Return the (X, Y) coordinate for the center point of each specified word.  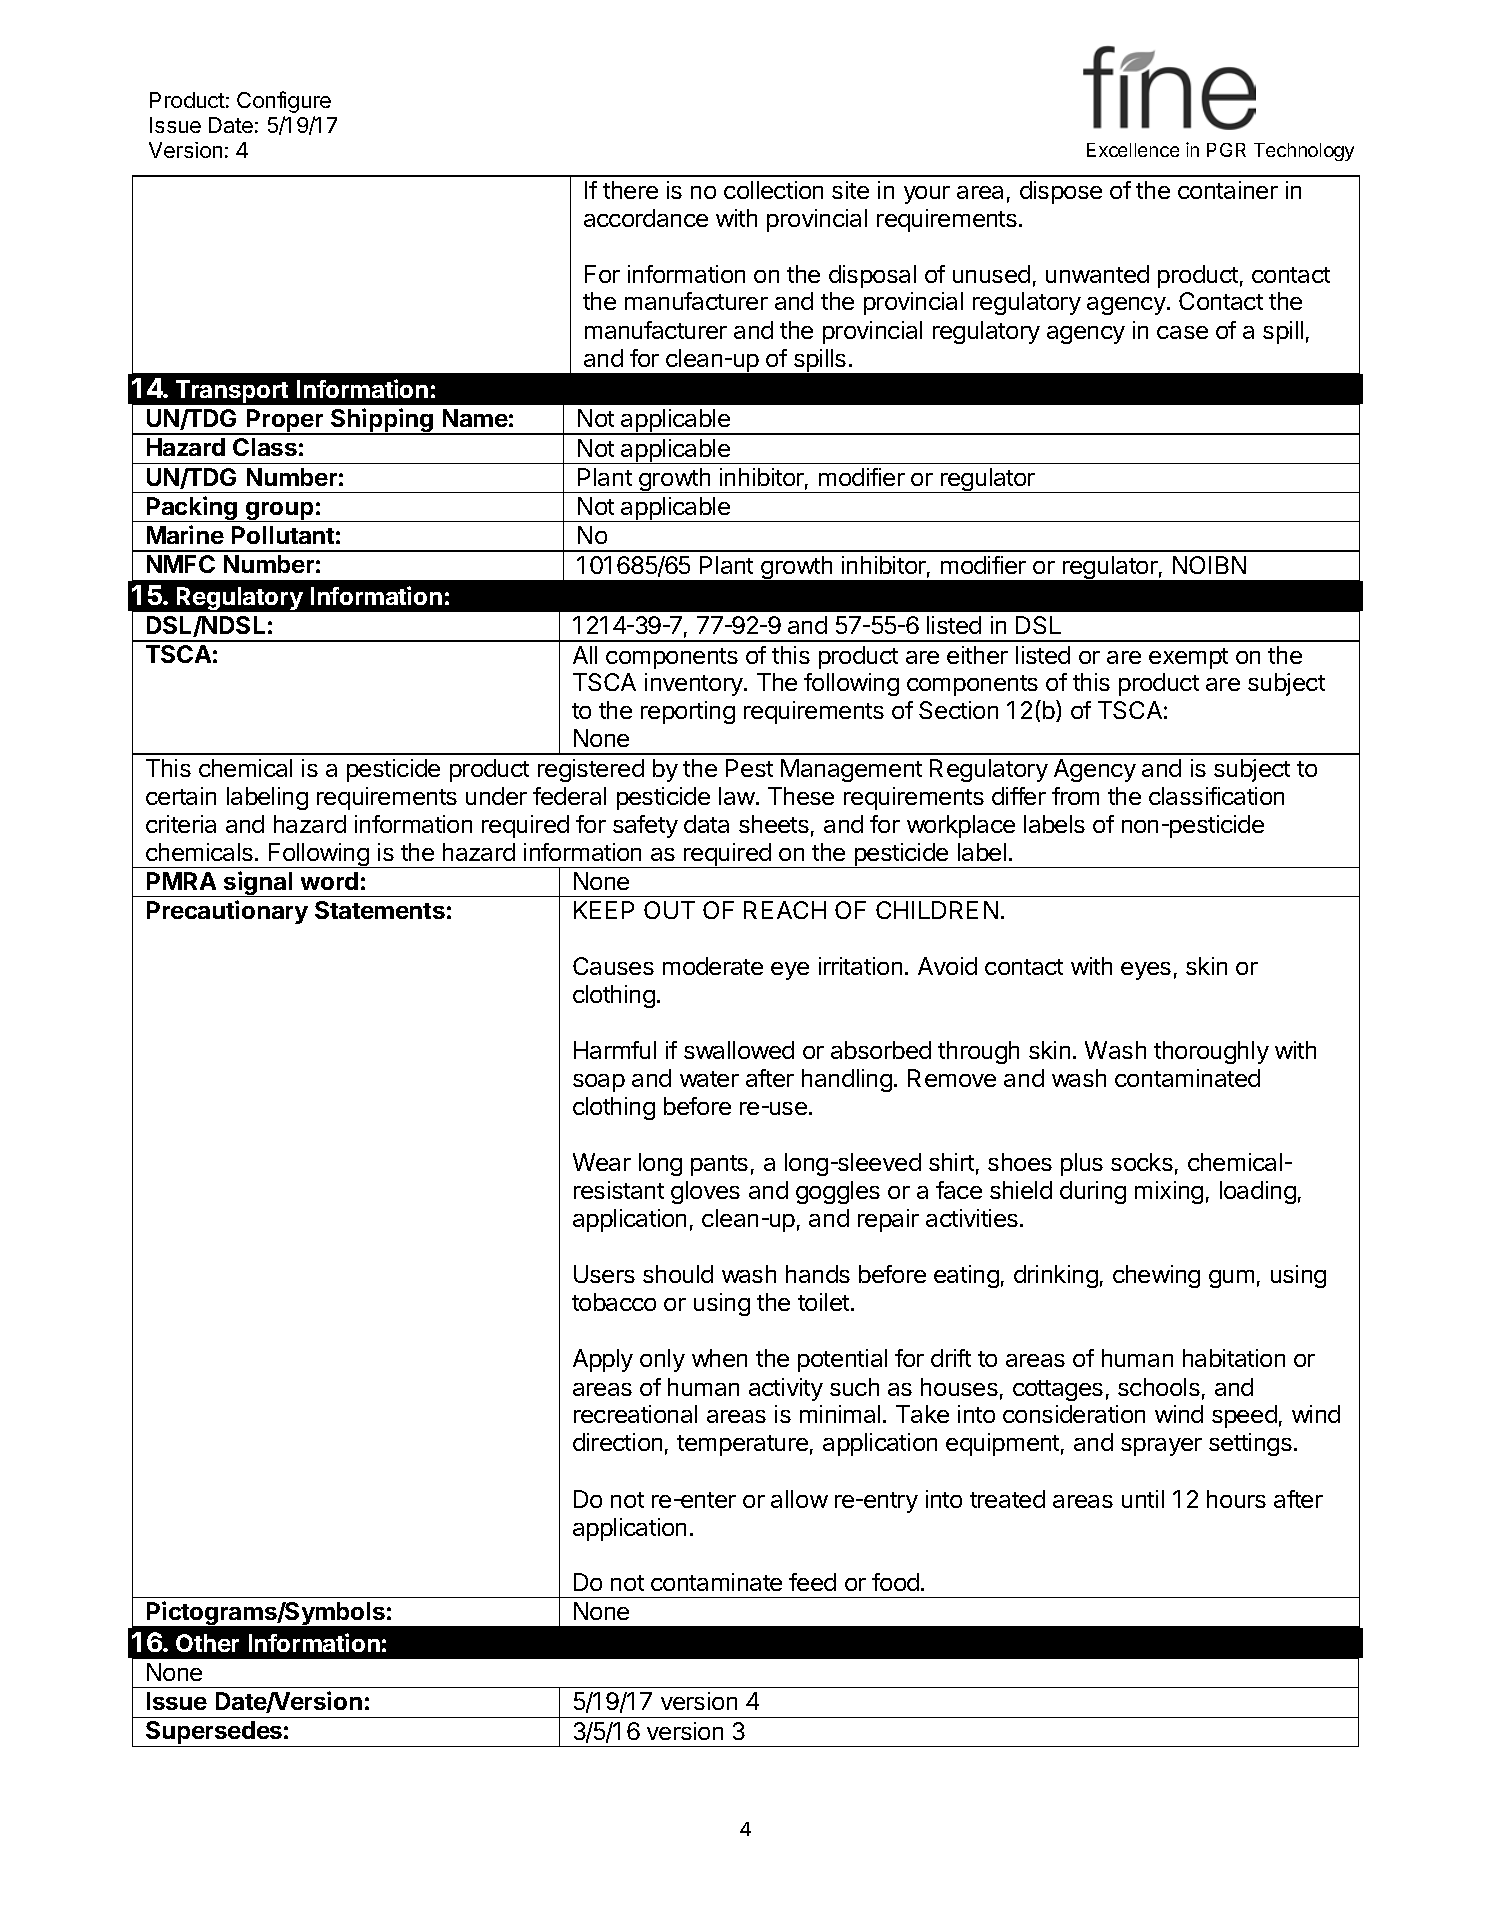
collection (773, 190)
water (709, 1079)
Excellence (1133, 150)
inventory (695, 684)
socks (1142, 1162)
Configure (284, 102)
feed (812, 1582)
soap (599, 1083)
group (280, 512)
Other (207, 1643)
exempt (1188, 658)
